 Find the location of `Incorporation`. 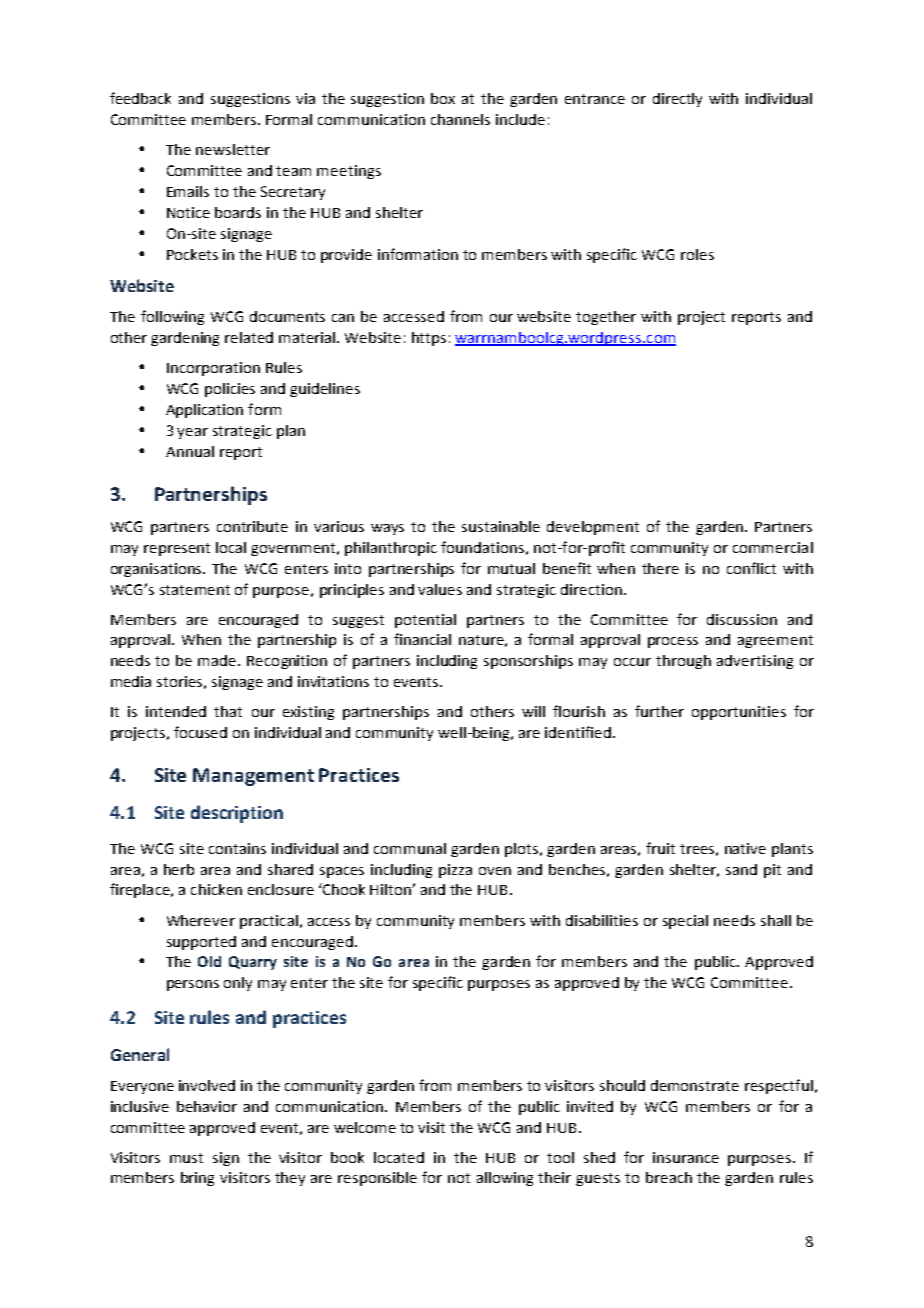

Incorporation is located at coordinates (213, 369).
